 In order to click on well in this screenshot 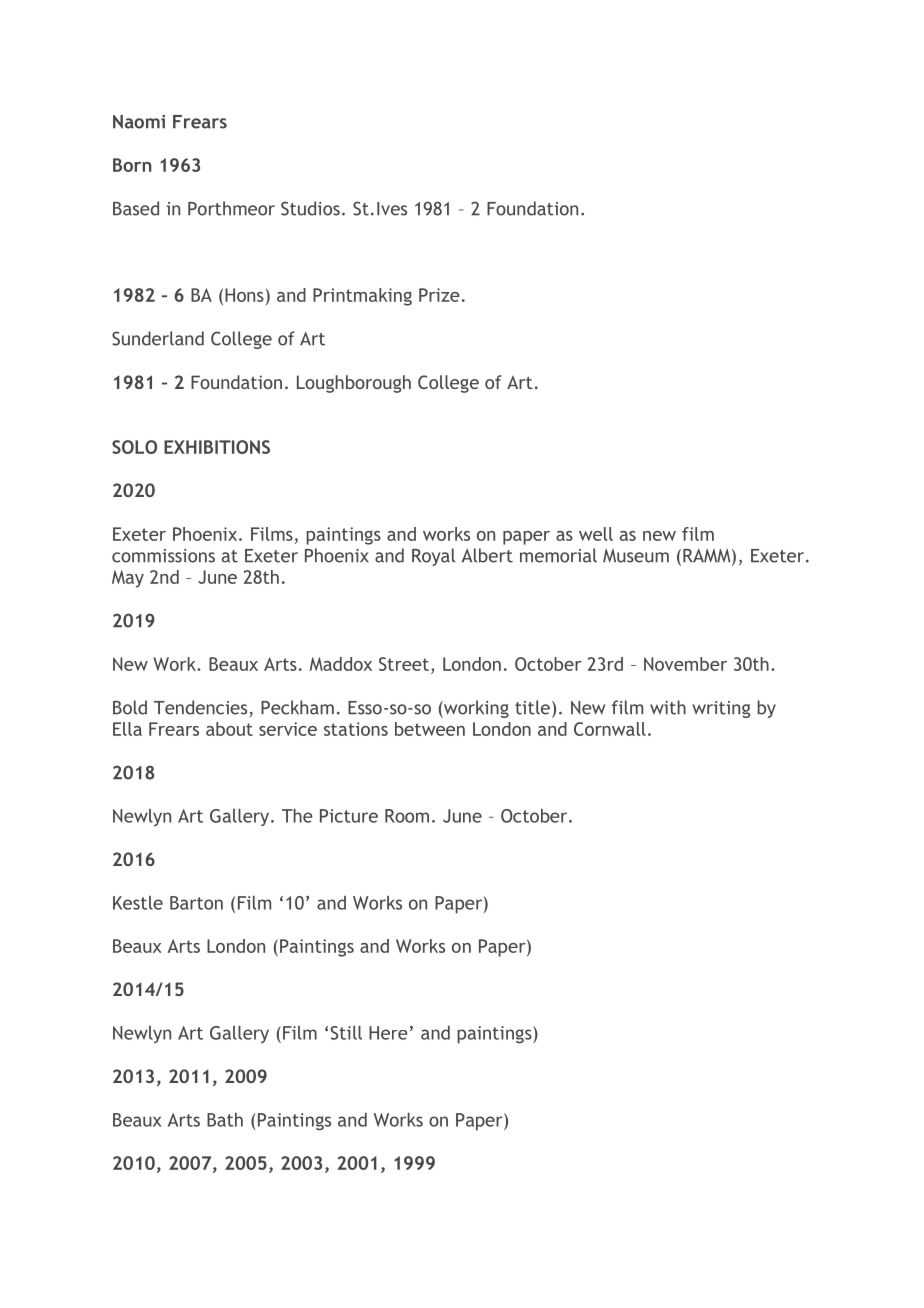, I will do `click(596, 534)`.
